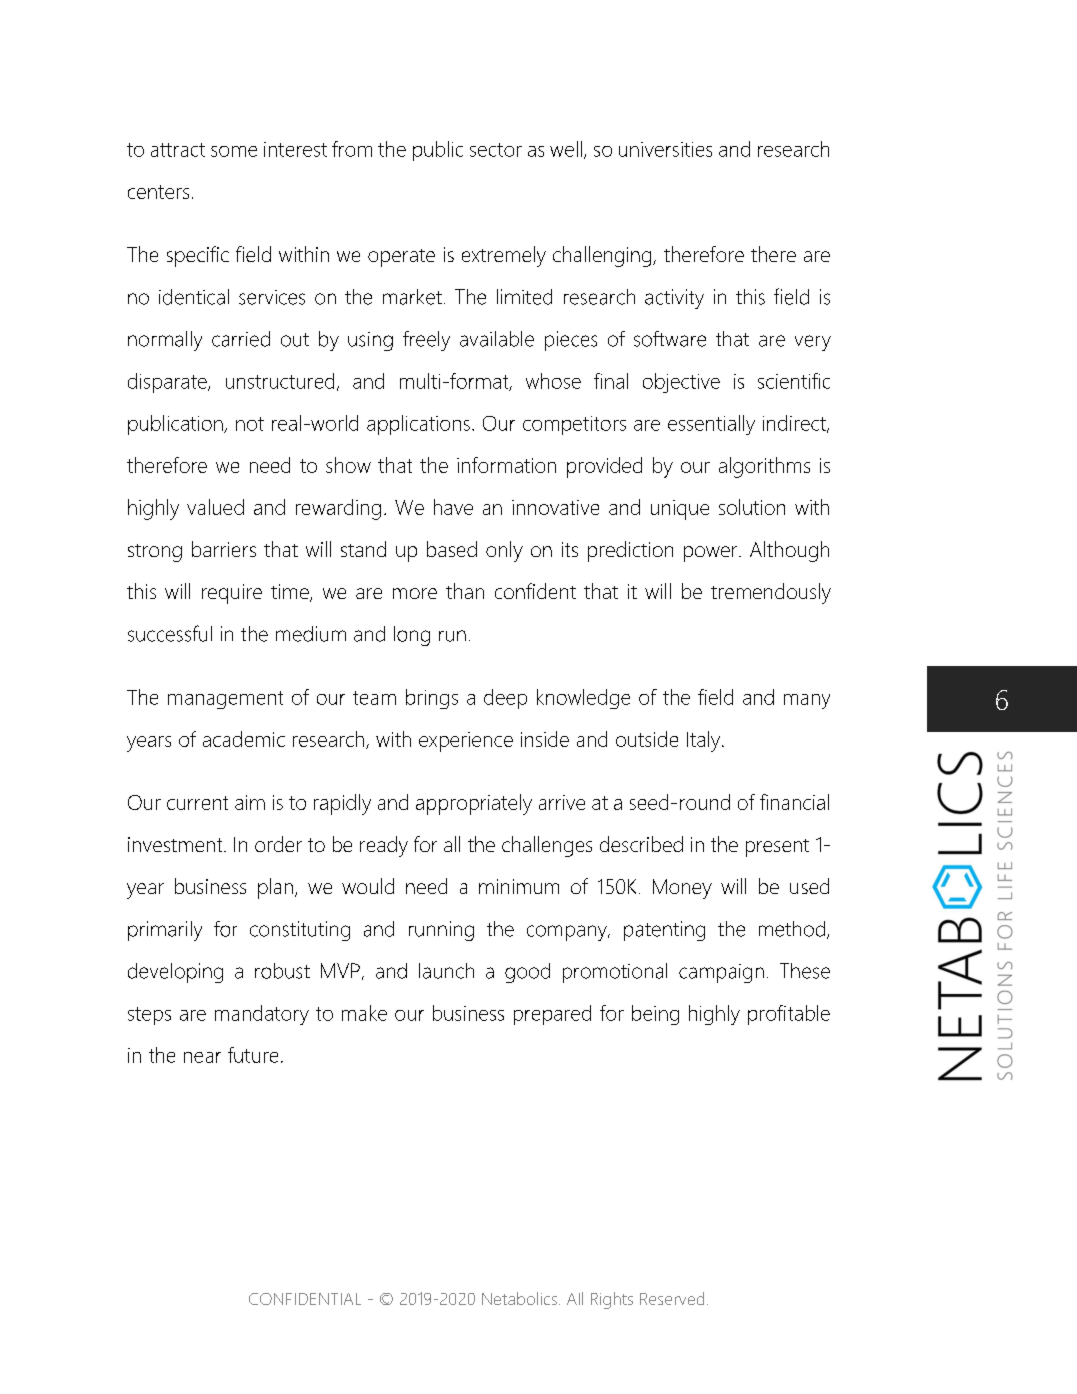 The width and height of the screenshot is (1077, 1394). Describe the element at coordinates (244, 739) in the screenshot. I see `academic` at that location.
